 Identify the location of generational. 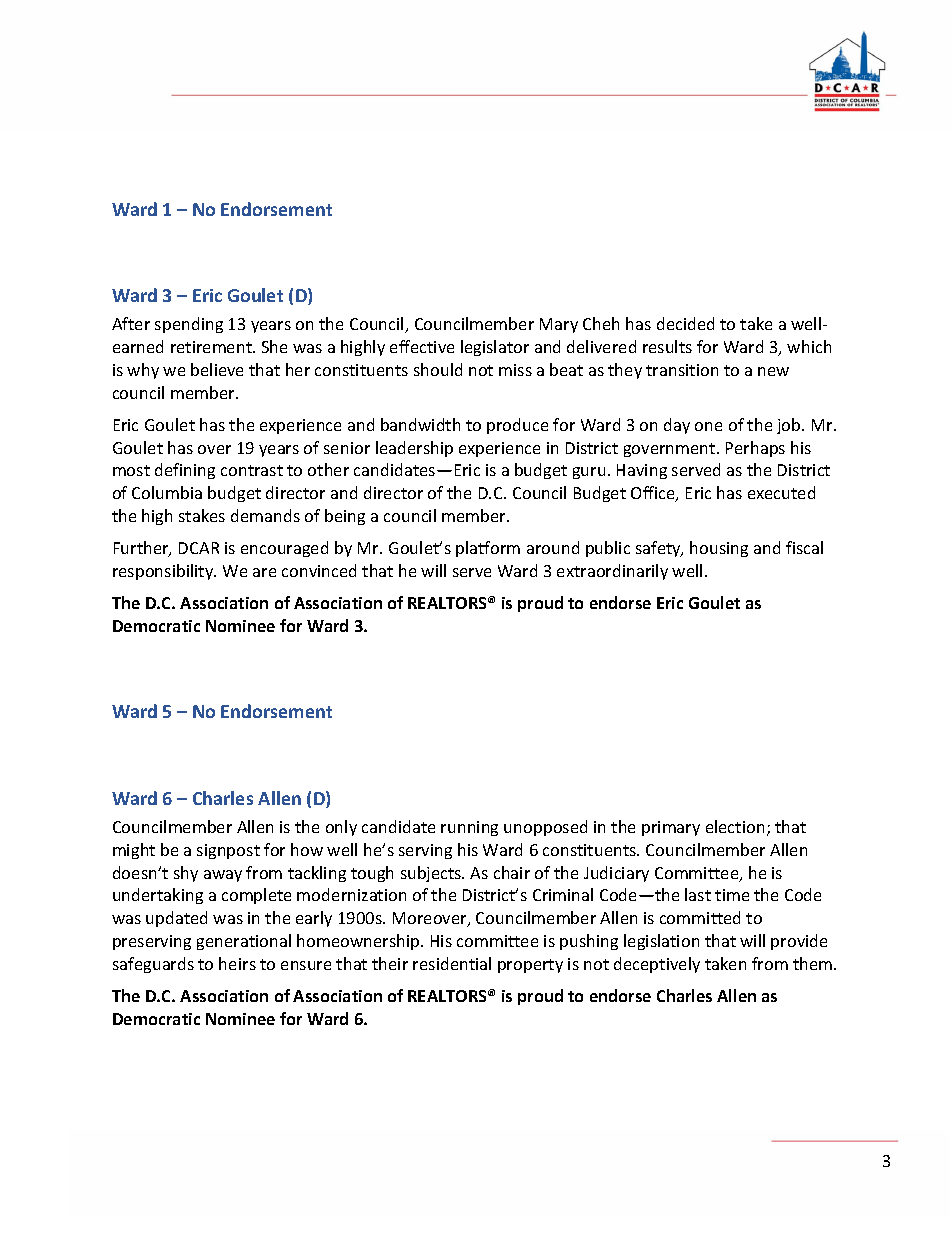
(244, 942).
